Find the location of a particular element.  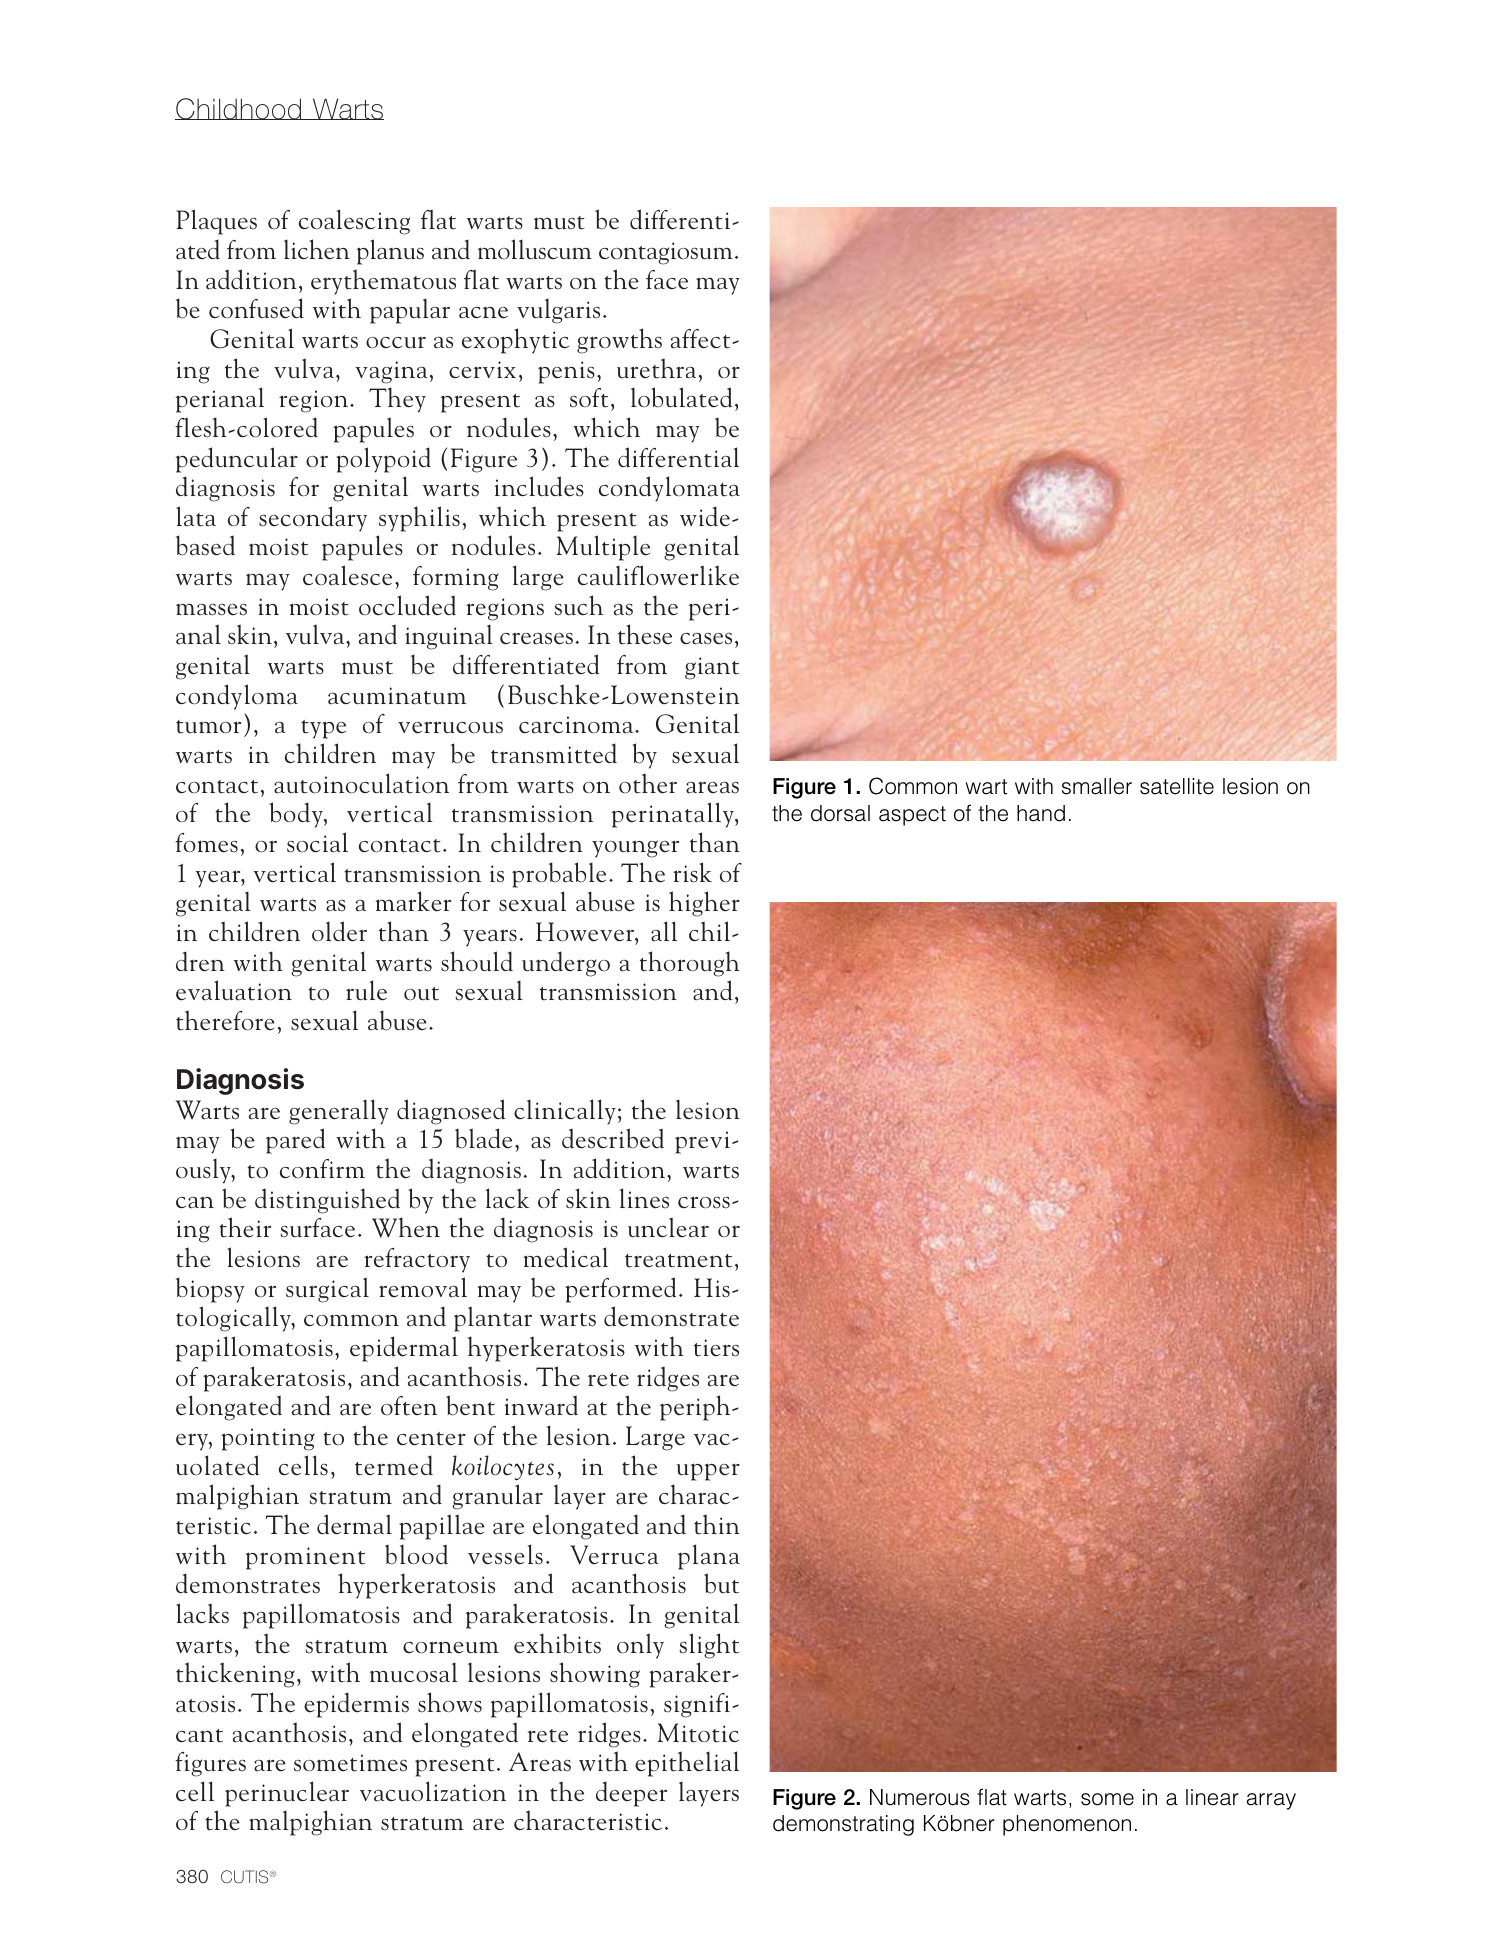

tiers is located at coordinates (716, 1348).
